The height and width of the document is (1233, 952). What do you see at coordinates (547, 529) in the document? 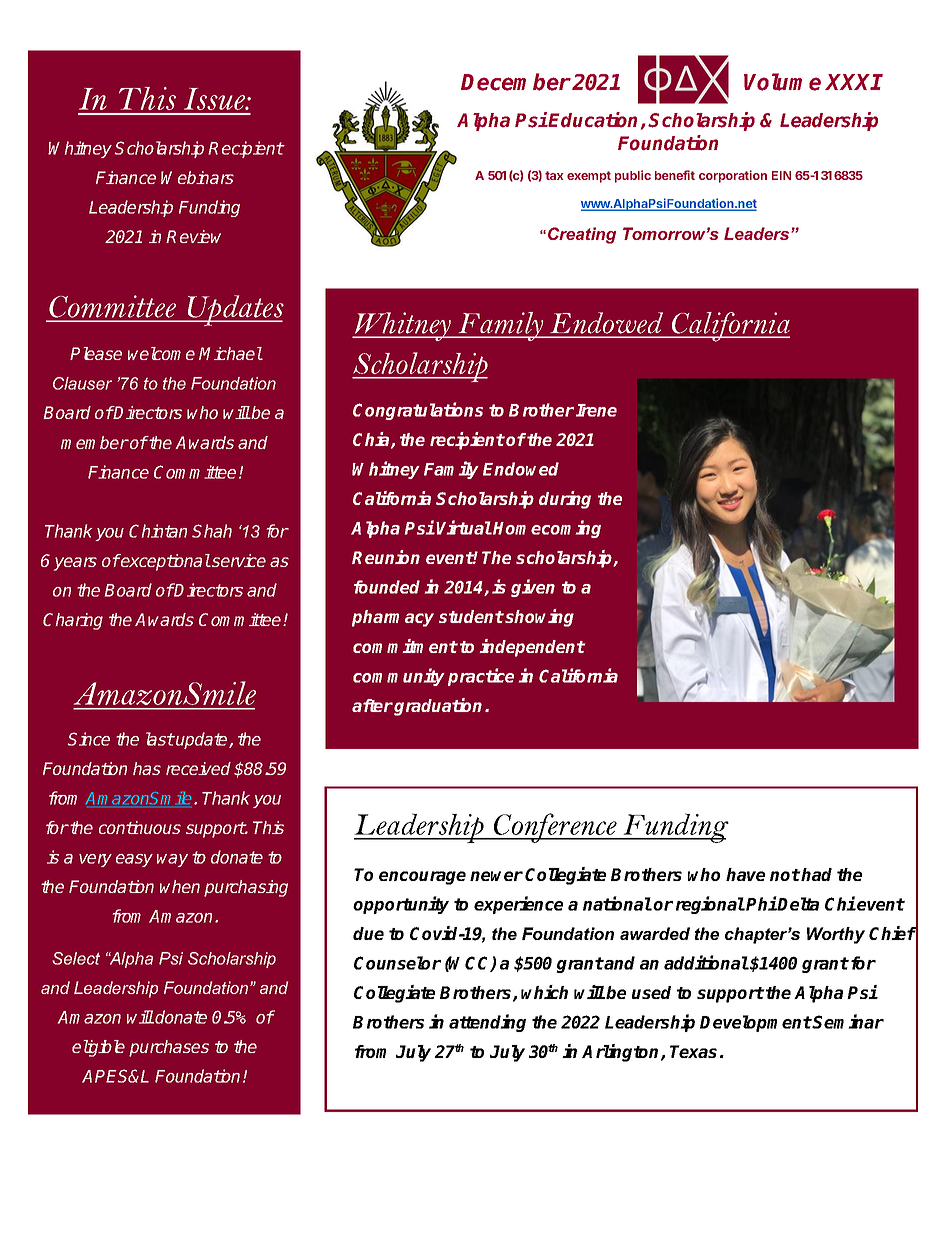
I see `Homecoming` at bounding box center [547, 529].
